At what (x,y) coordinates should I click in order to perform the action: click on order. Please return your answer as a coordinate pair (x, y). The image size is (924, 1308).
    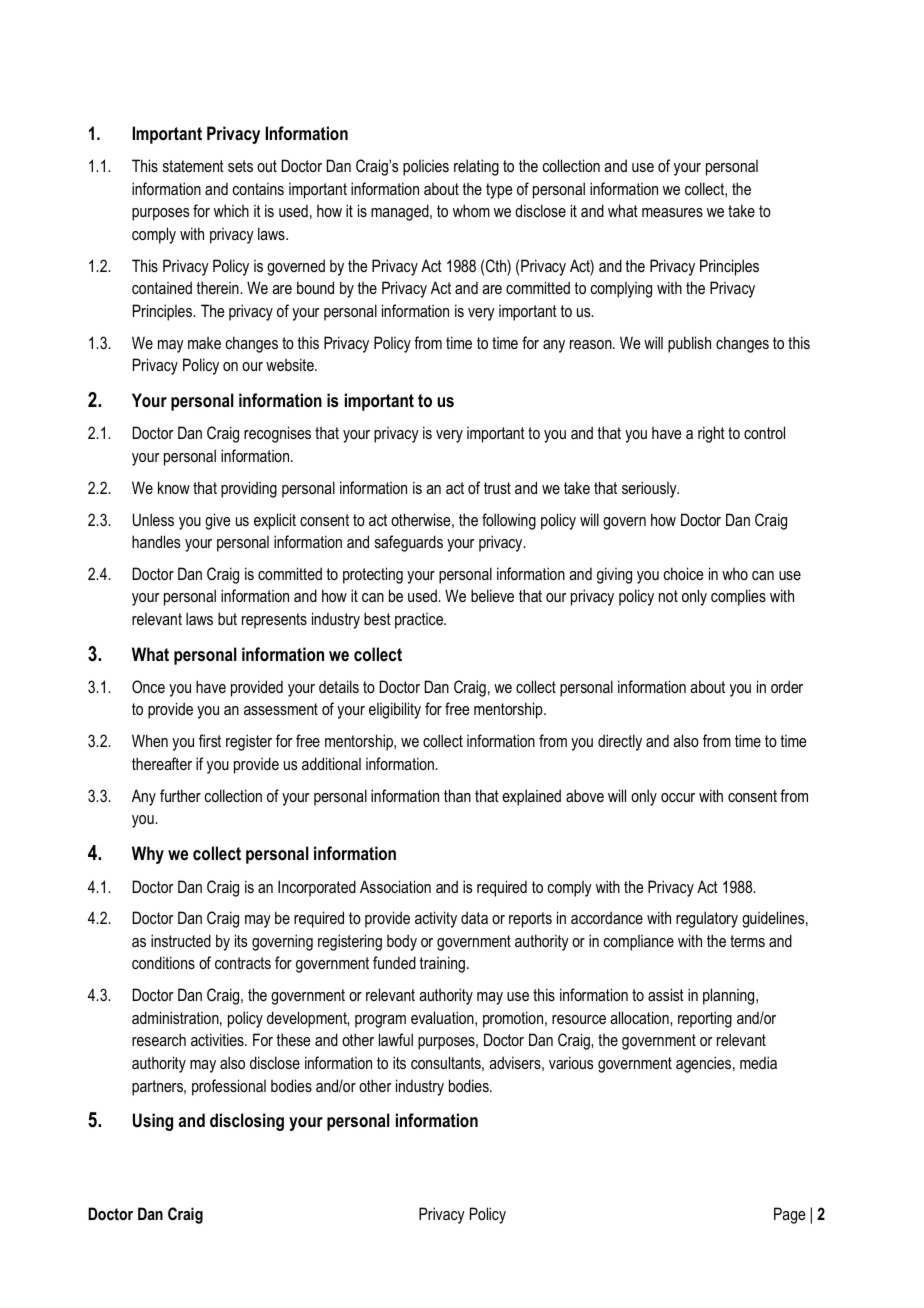
    Looking at the image, I should click on (787, 686).
